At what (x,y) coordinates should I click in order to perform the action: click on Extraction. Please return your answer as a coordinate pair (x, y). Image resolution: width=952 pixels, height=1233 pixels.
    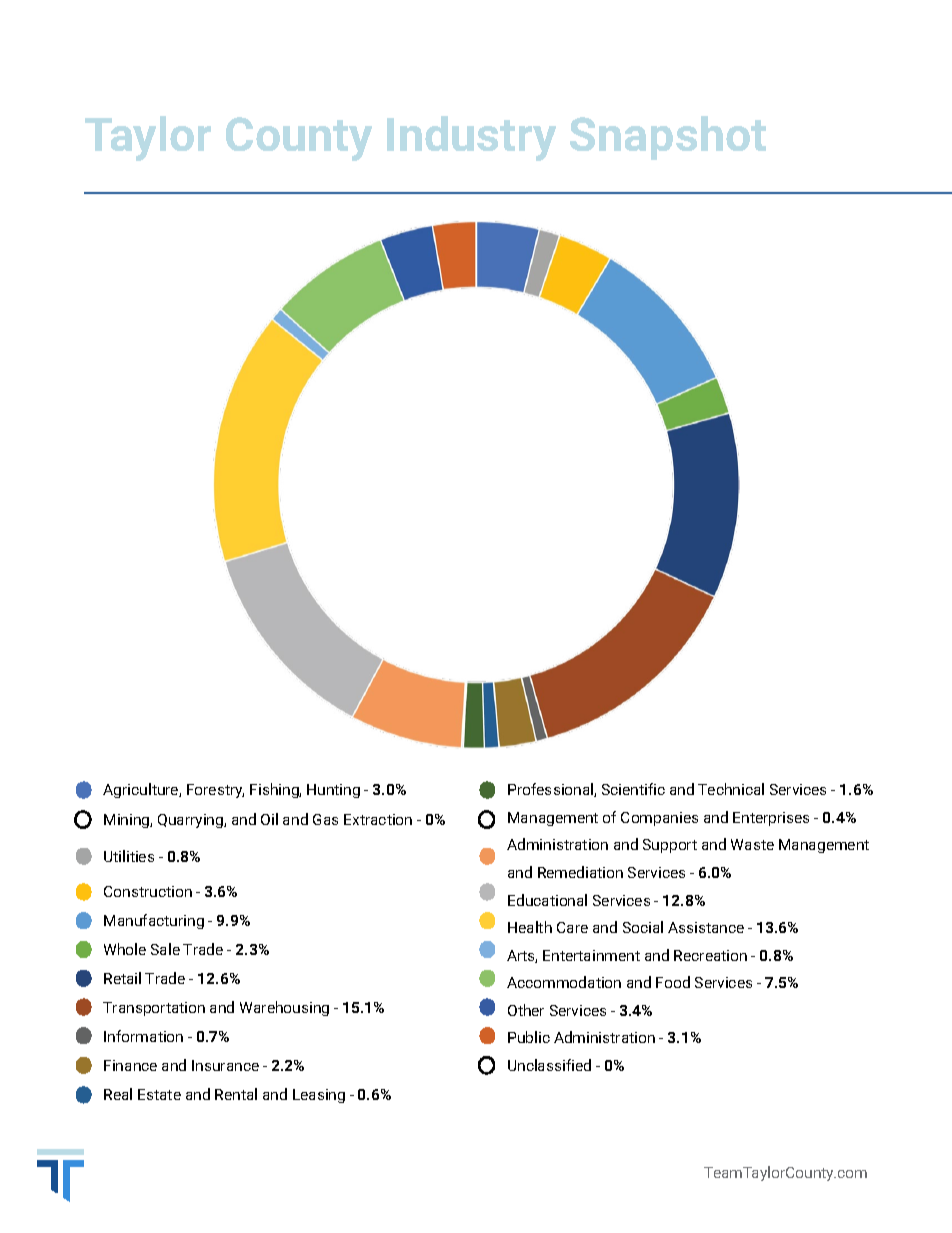
    Looking at the image, I should click on (378, 819).
